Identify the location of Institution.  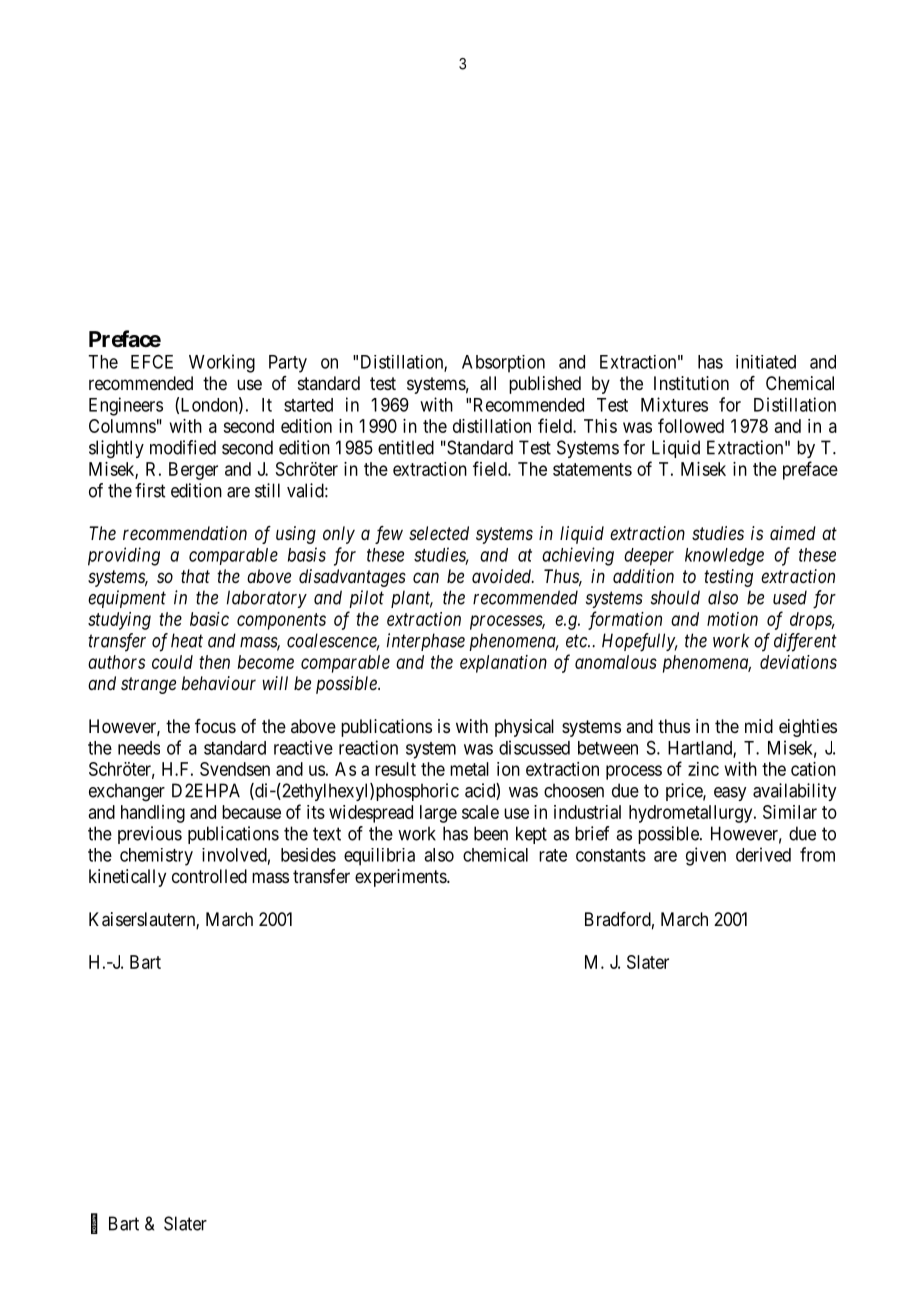
(691, 383).
